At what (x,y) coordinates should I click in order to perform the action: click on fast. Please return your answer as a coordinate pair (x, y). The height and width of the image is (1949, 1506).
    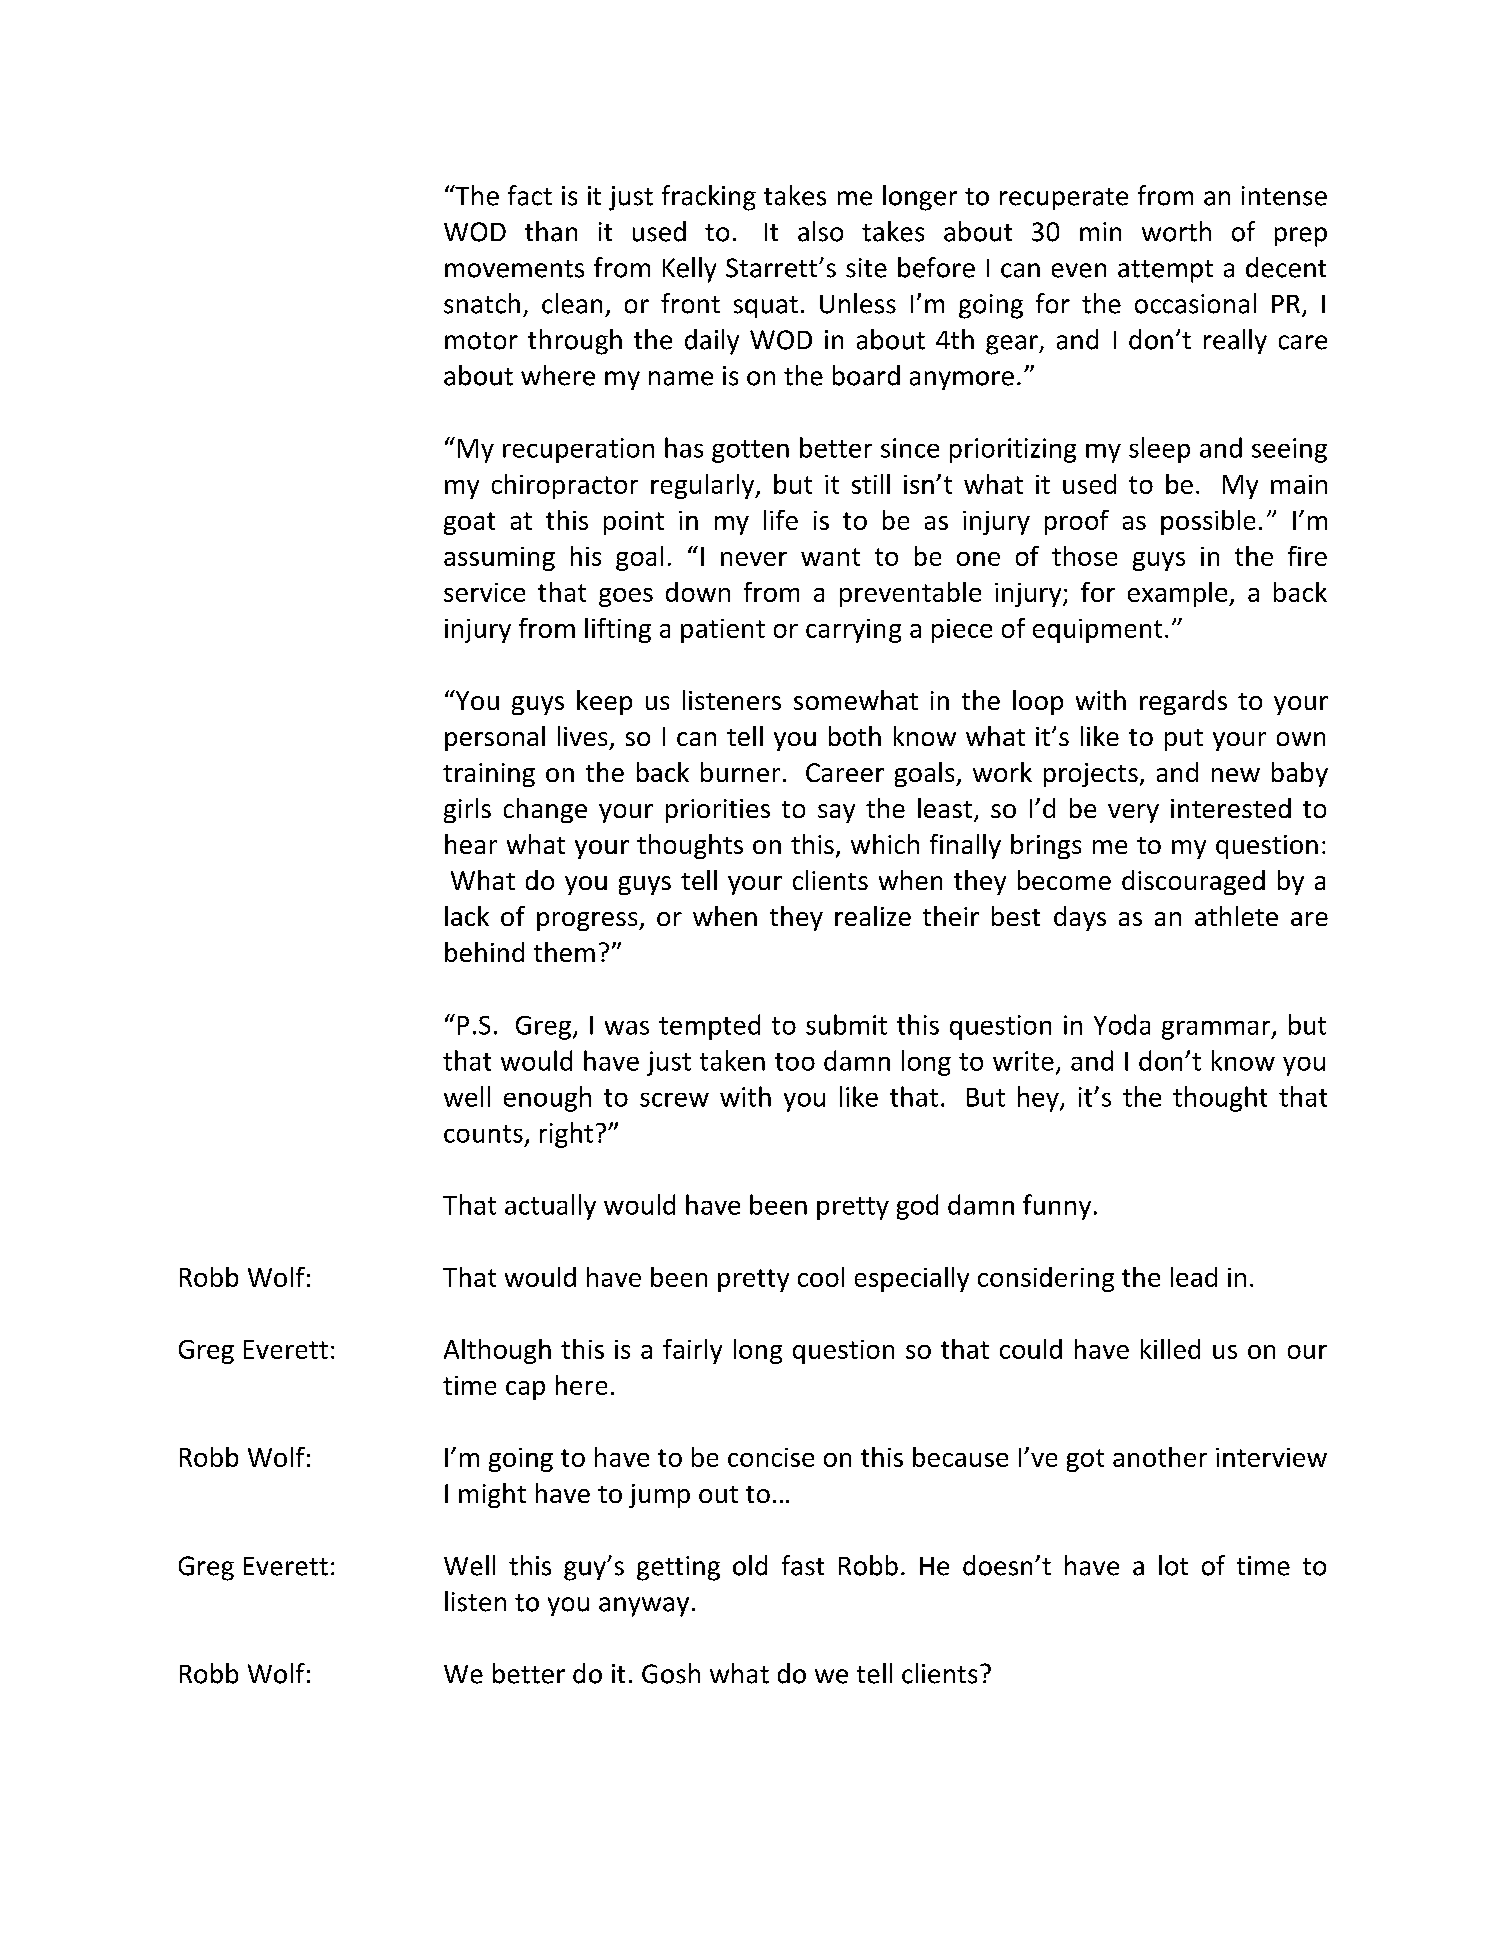
    Looking at the image, I should click on (803, 1565).
